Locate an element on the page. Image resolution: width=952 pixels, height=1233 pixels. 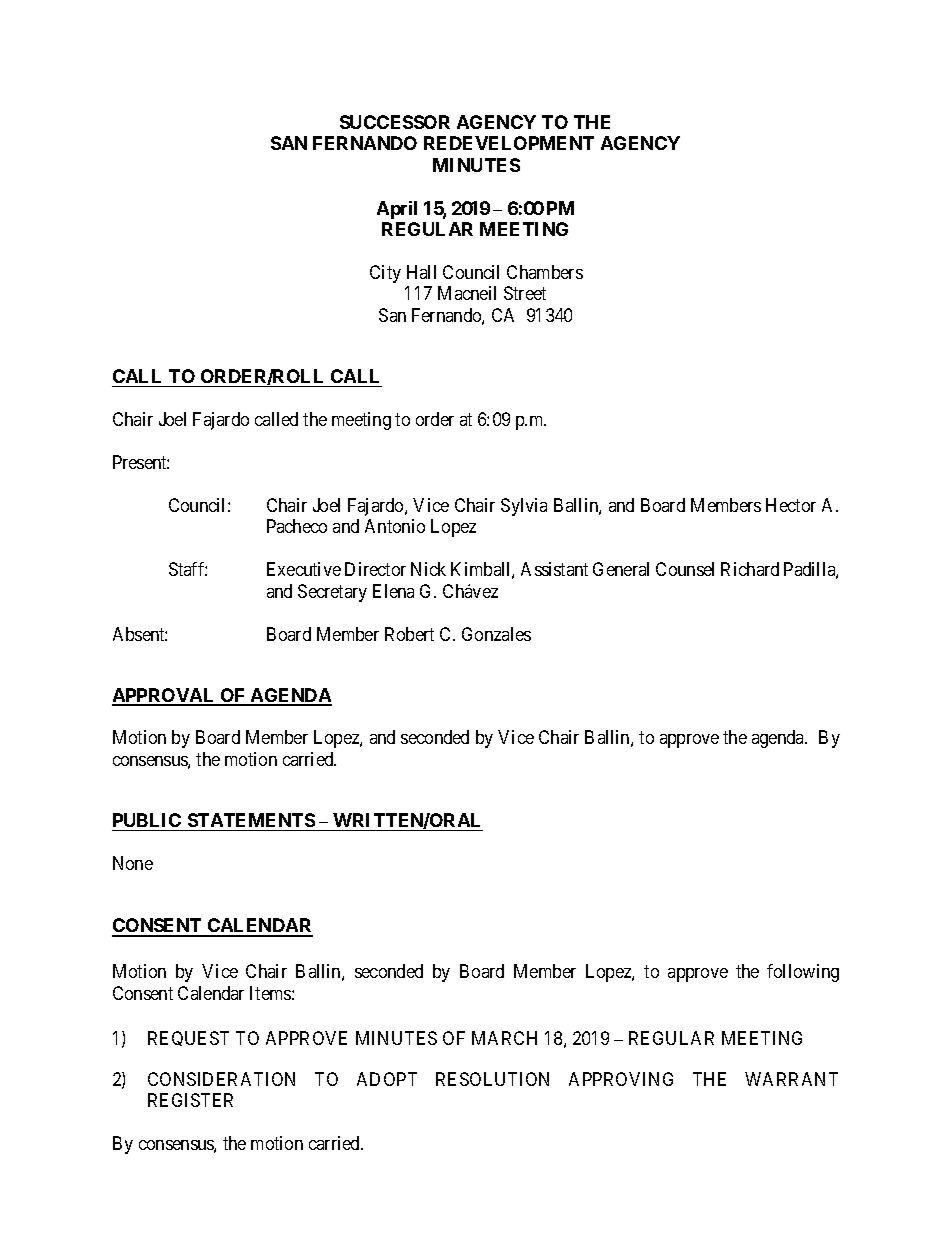
Staff is located at coordinates (188, 569).
